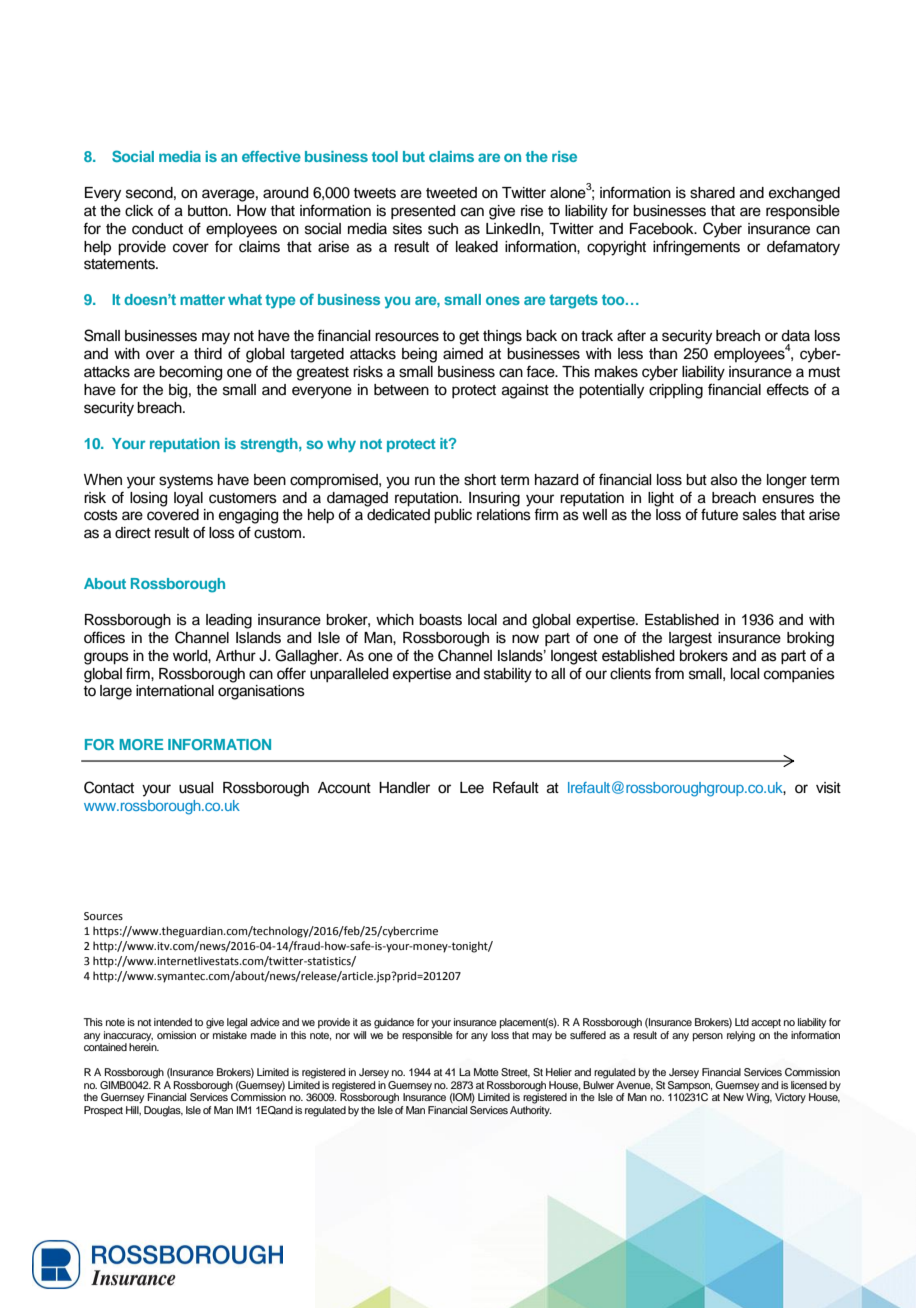  What do you see at coordinates (759, 1097) in the page?
I see `Wing` at bounding box center [759, 1097].
